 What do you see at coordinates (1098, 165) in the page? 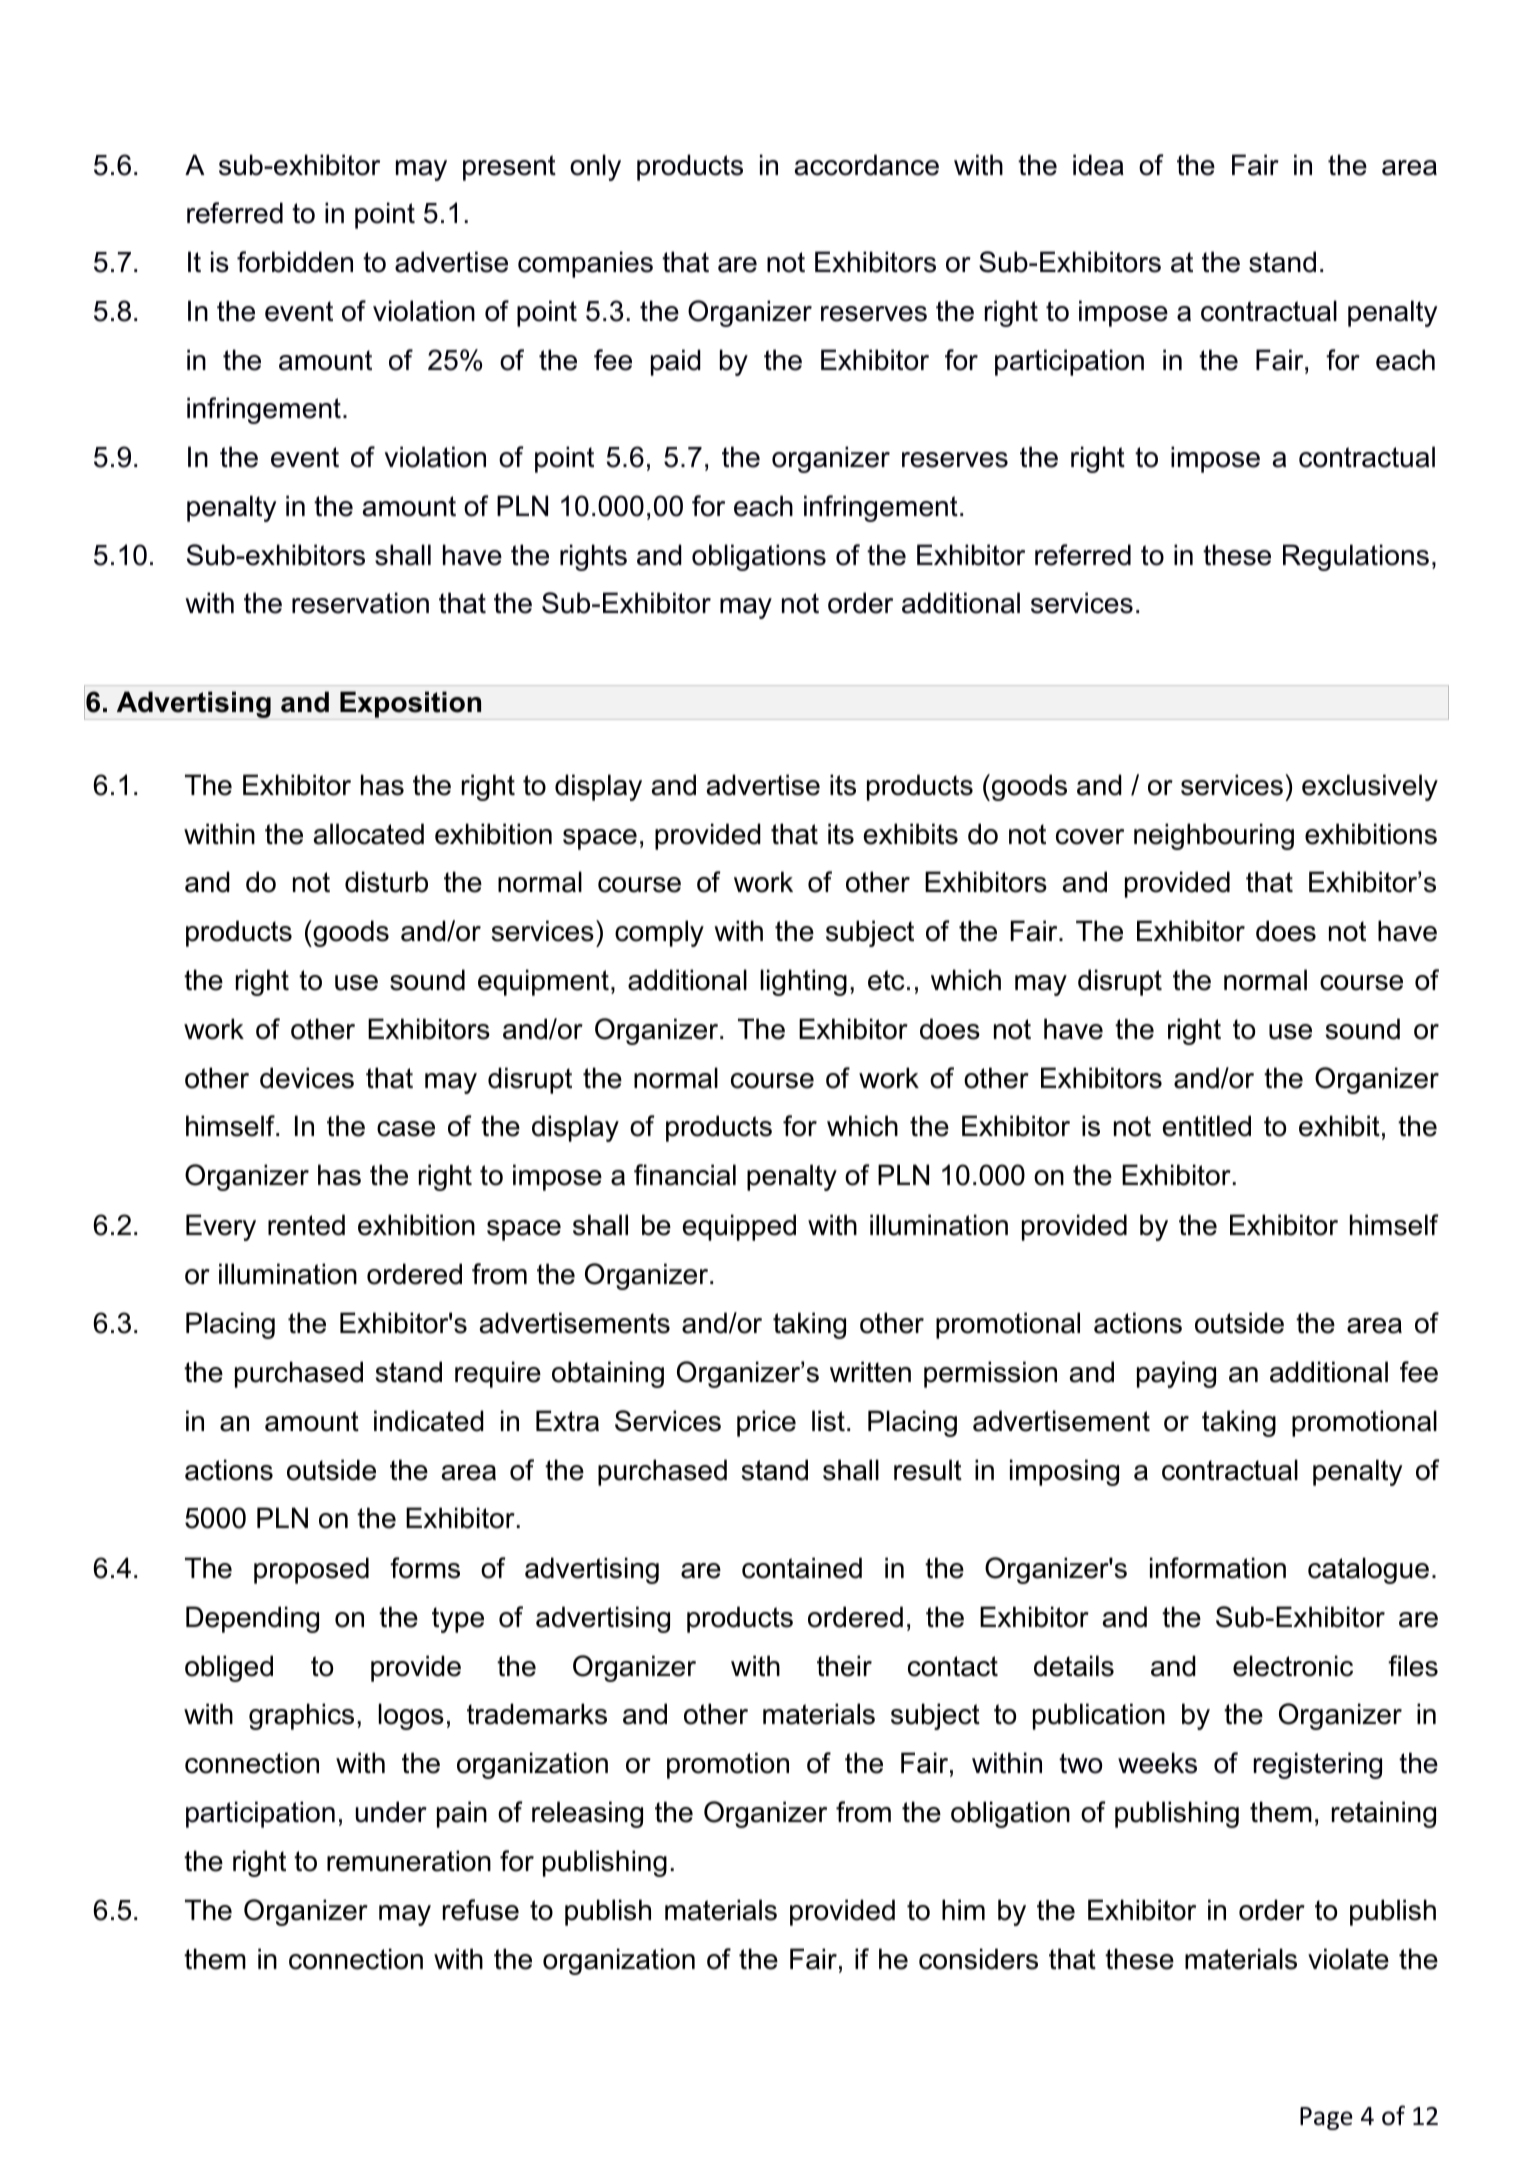
I see `idea` at bounding box center [1098, 165].
